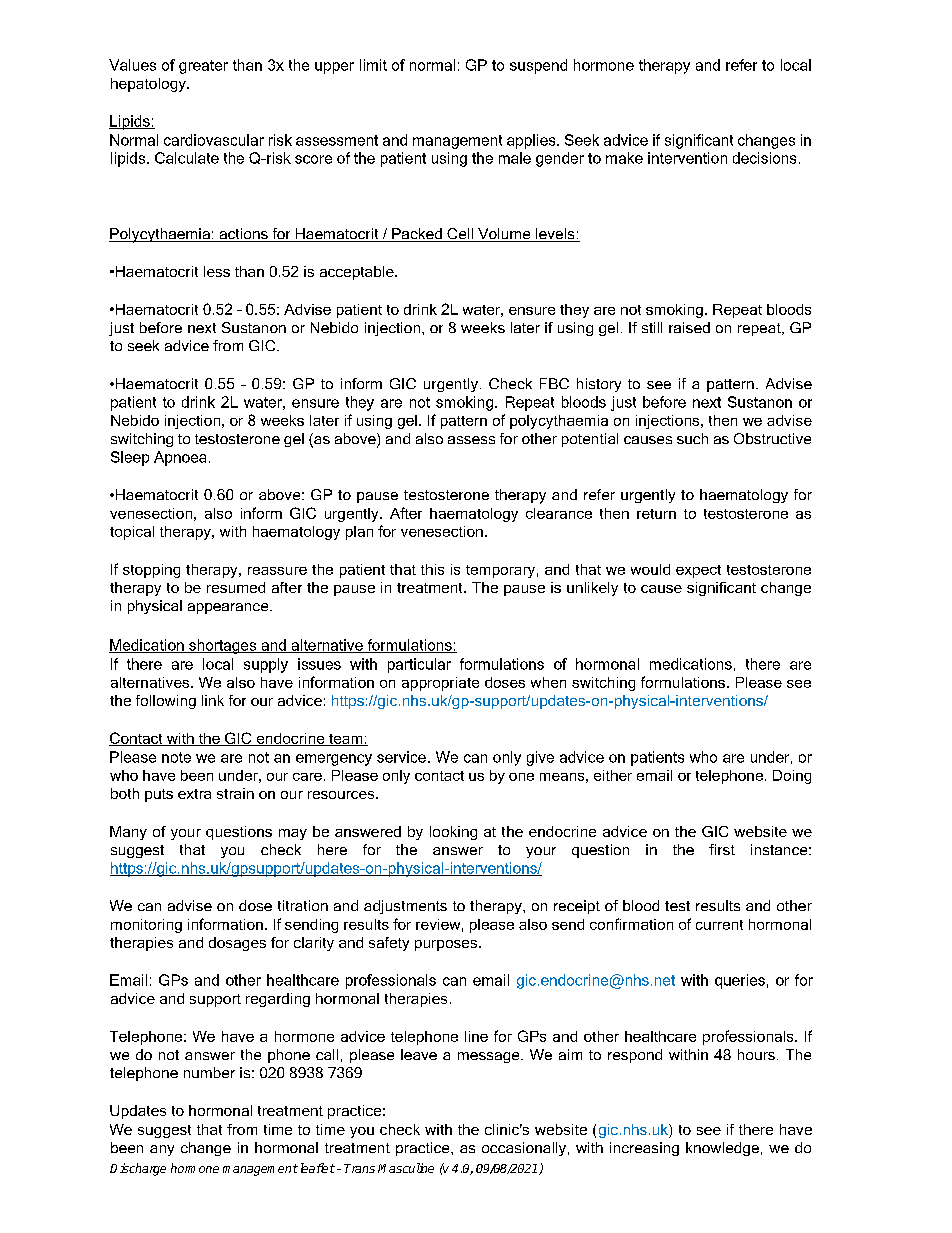 The height and width of the image is (1233, 952). What do you see at coordinates (203, 67) in the image?
I see `greater` at bounding box center [203, 67].
